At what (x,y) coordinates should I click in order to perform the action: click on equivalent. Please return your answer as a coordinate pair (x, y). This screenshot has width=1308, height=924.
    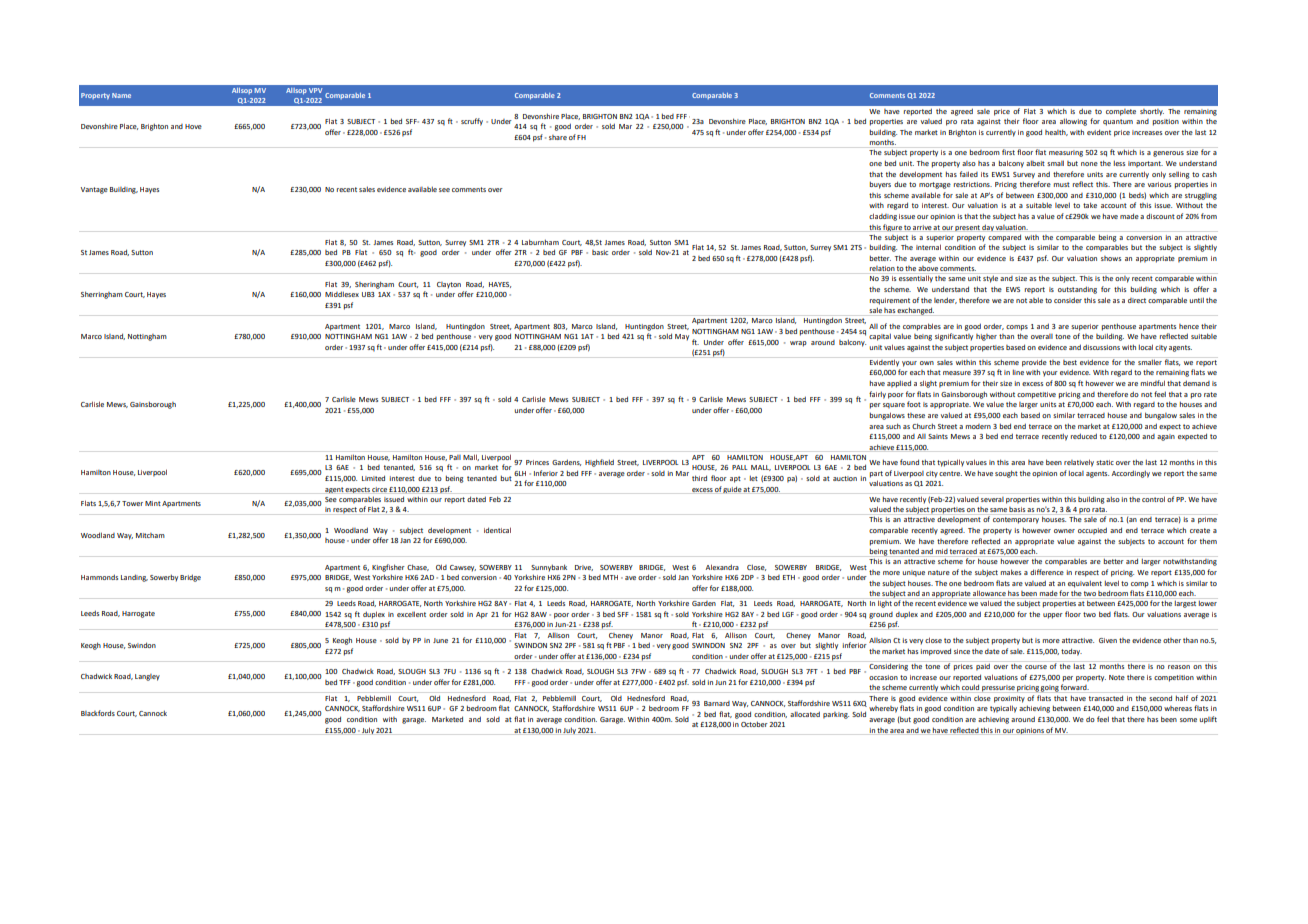
    Looking at the image, I should click on (1085, 584).
